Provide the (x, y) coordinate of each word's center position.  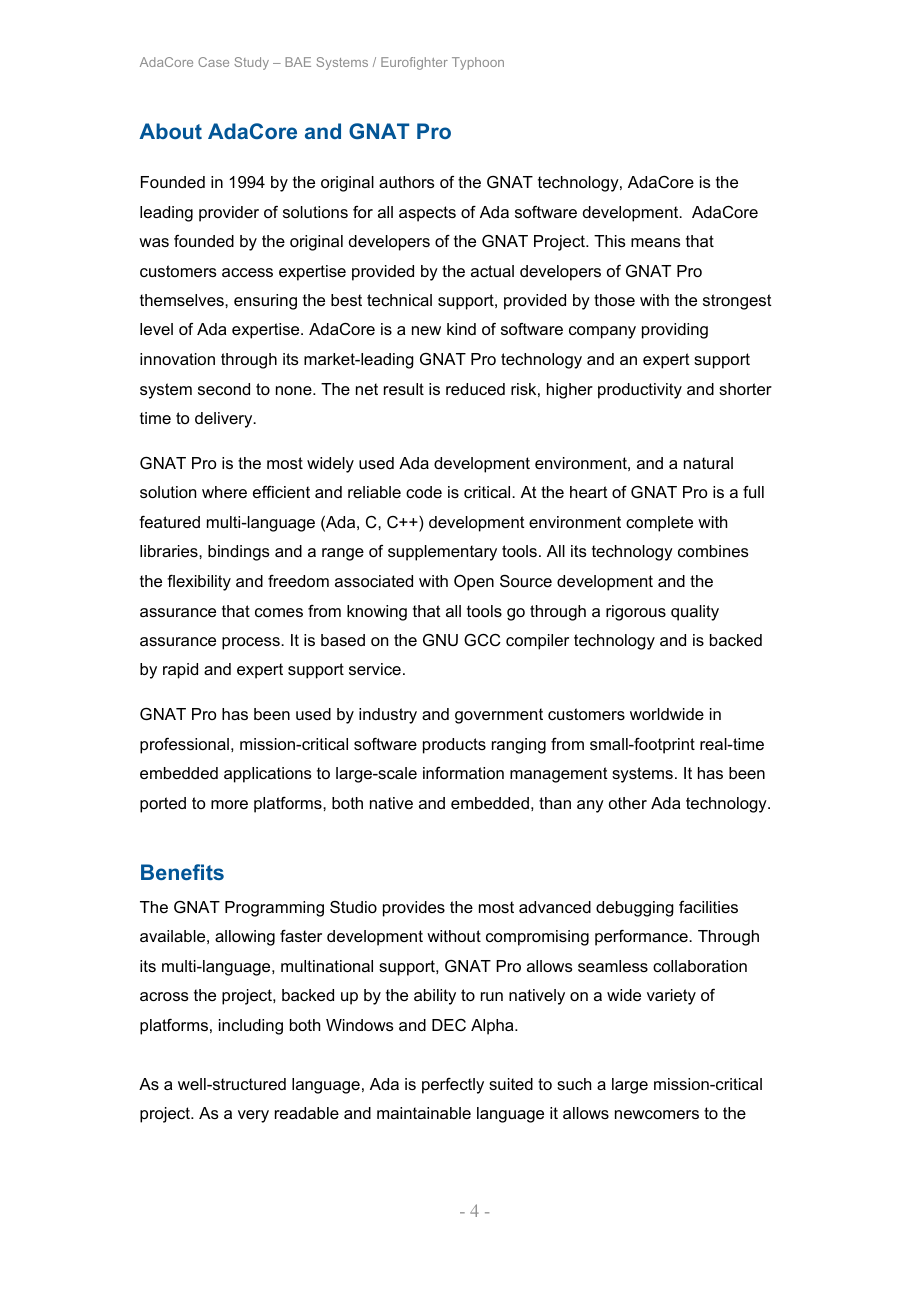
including (251, 1027)
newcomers (657, 1114)
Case (213, 62)
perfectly (453, 1086)
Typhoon (478, 63)
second (224, 389)
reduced (475, 389)
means (656, 242)
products (454, 746)
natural (708, 463)
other (628, 803)
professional (184, 746)
